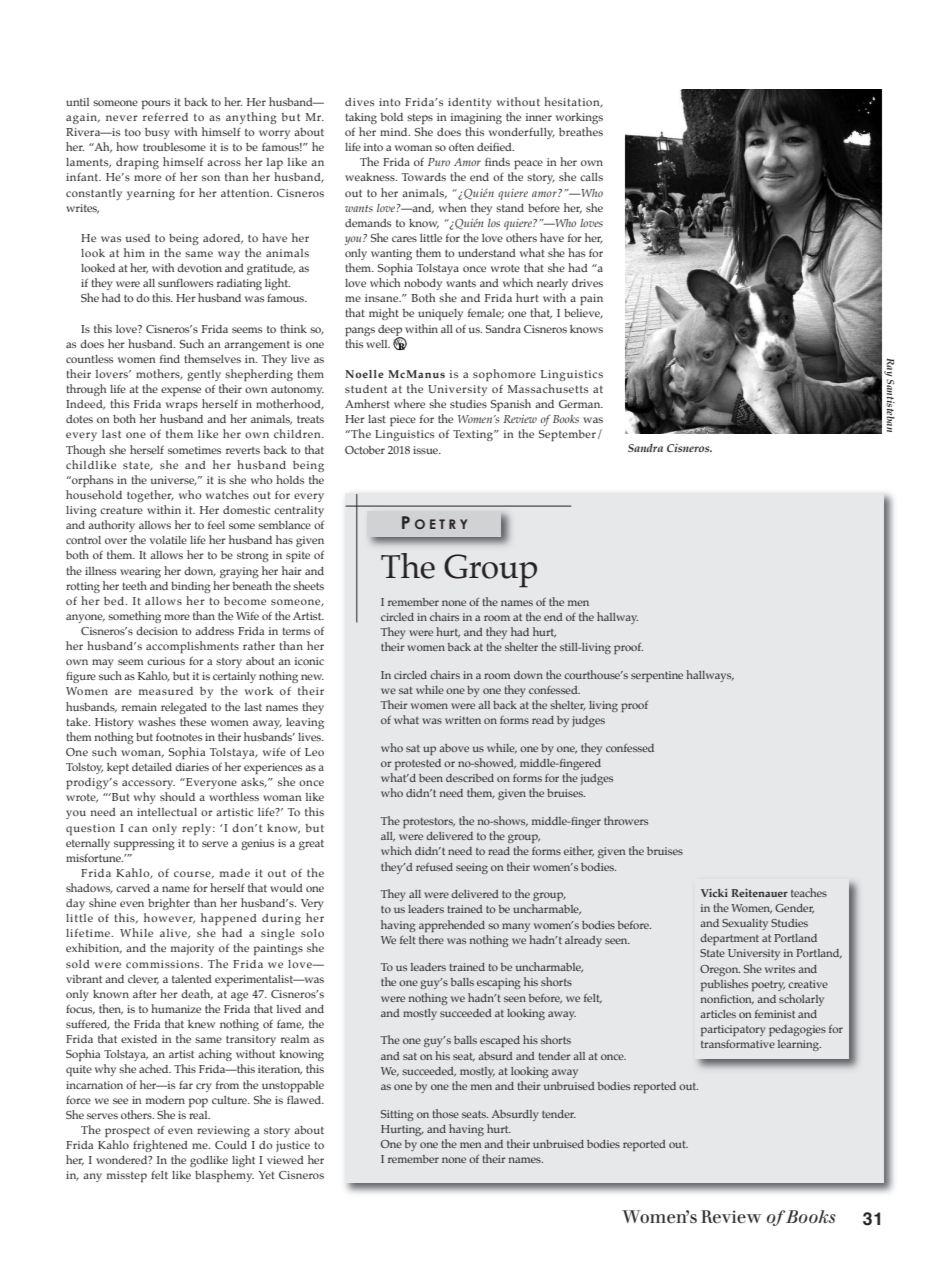 This screenshot has width=952, height=1270. What do you see at coordinates (581, 131) in the screenshot?
I see `breathes` at bounding box center [581, 131].
